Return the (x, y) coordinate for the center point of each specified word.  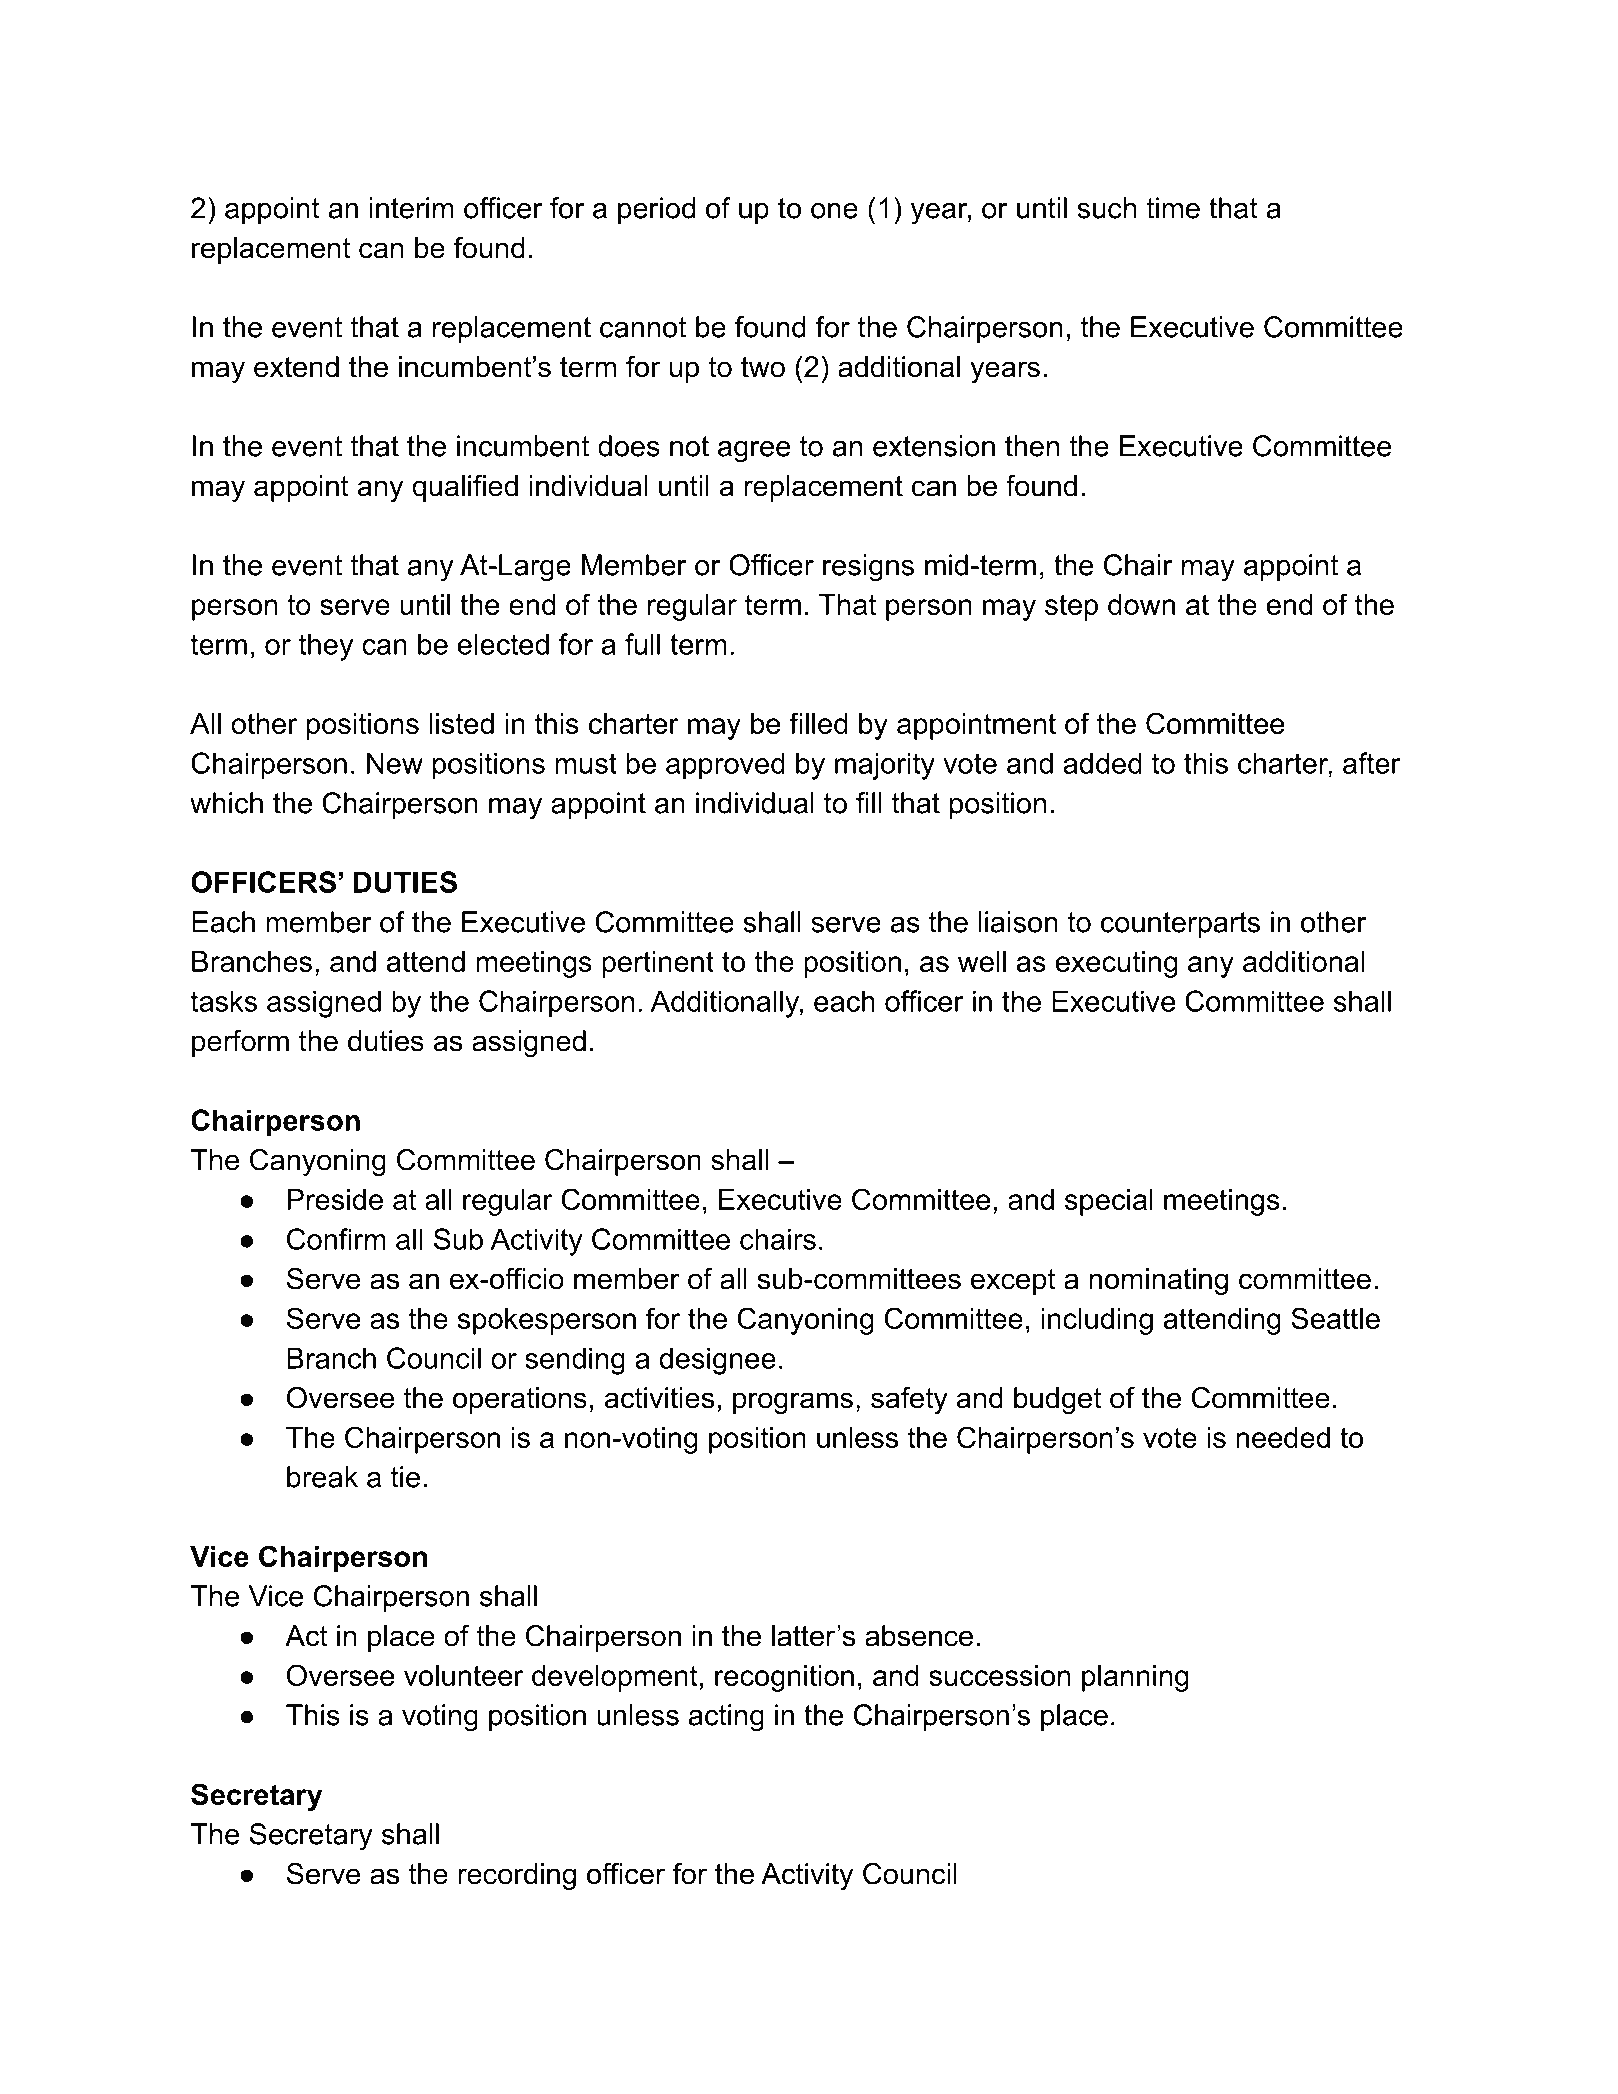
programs (793, 1403)
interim (412, 208)
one (834, 211)
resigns (868, 568)
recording (517, 1876)
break (322, 1477)
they (326, 647)
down (1141, 604)
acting (726, 1718)
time (1173, 208)
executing (1117, 964)
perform (240, 1043)
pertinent (658, 964)
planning (1135, 1678)
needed (1283, 1437)
